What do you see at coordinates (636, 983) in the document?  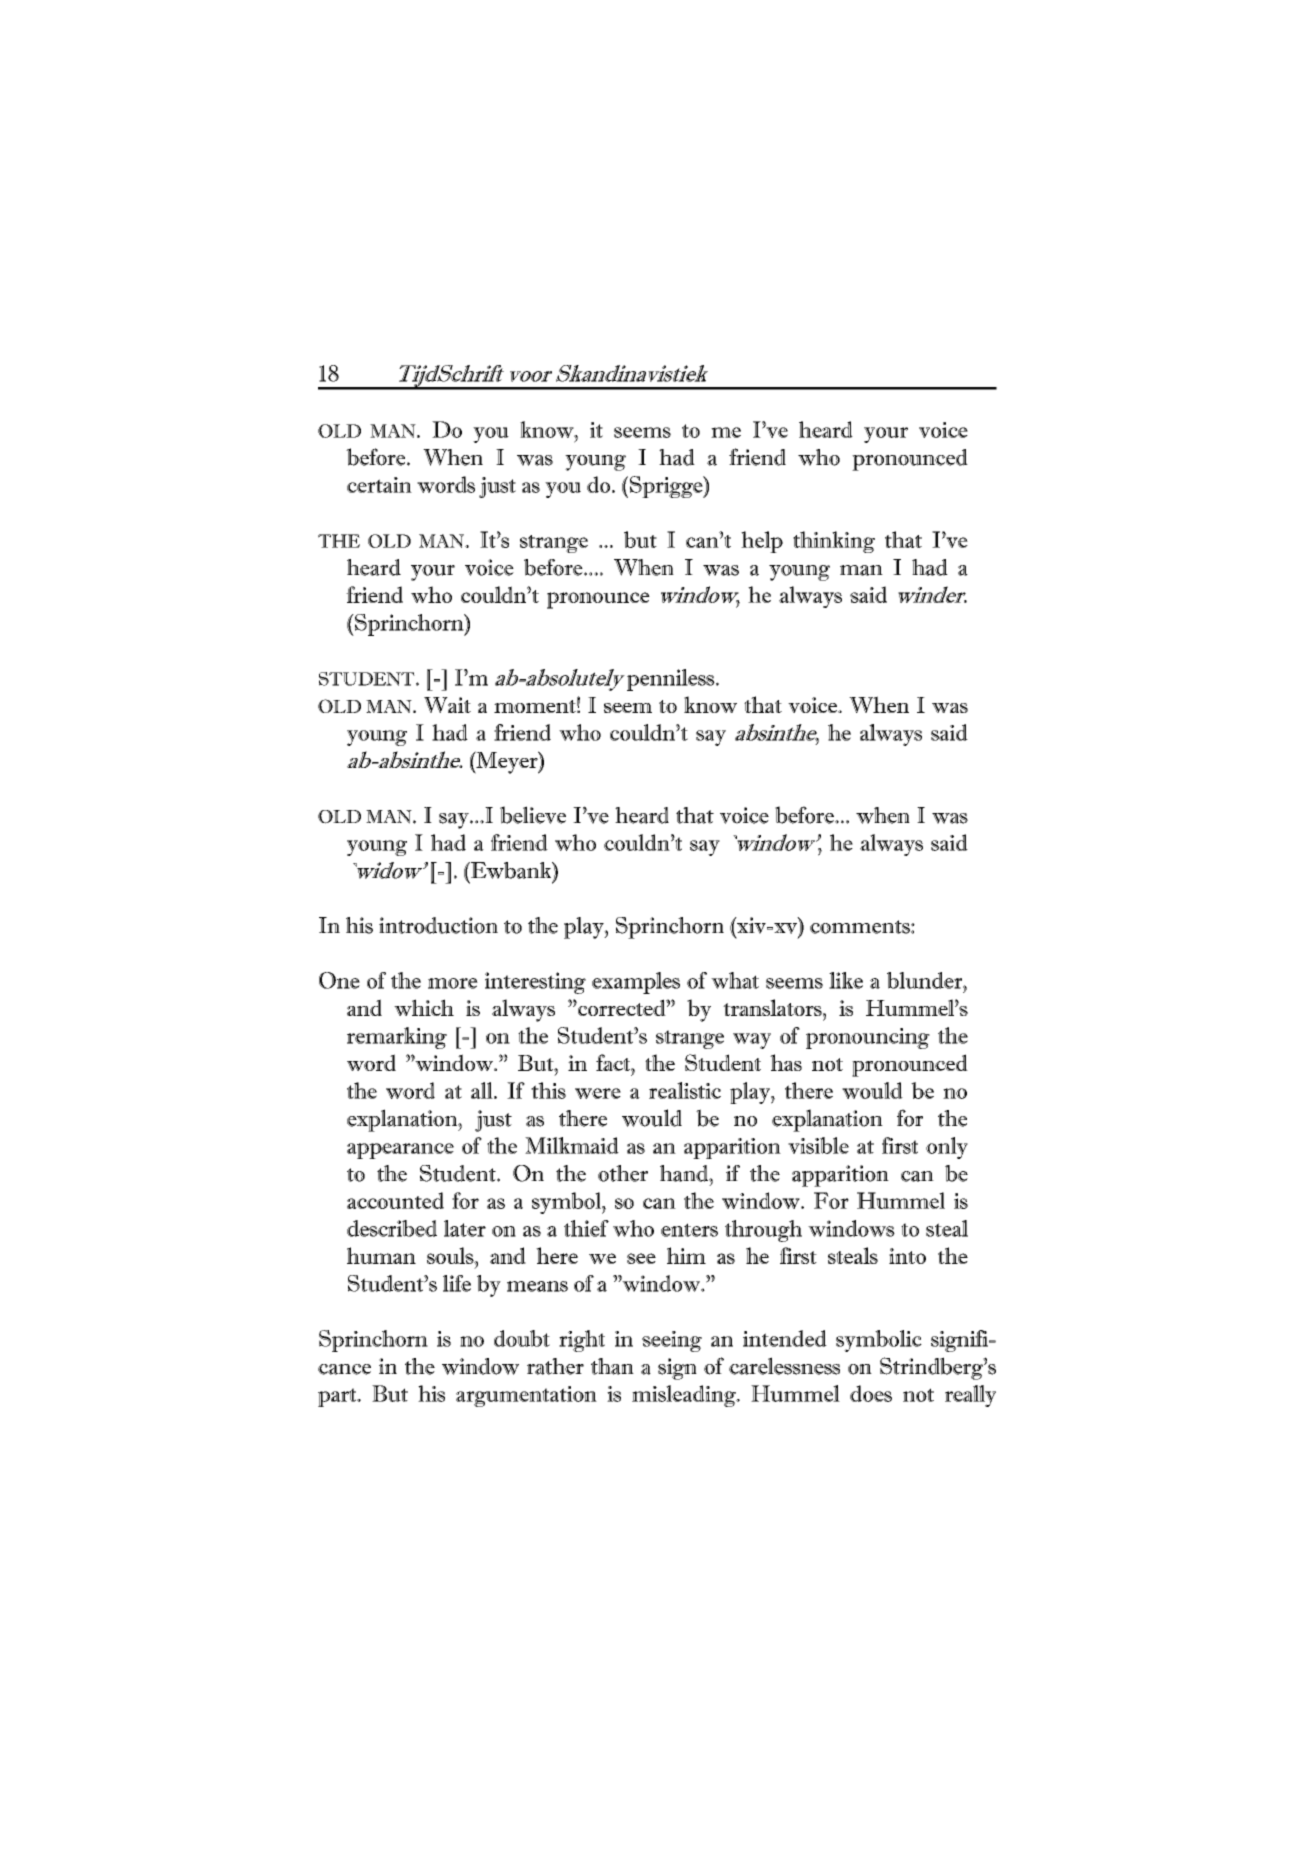 I see `examples` at bounding box center [636, 983].
